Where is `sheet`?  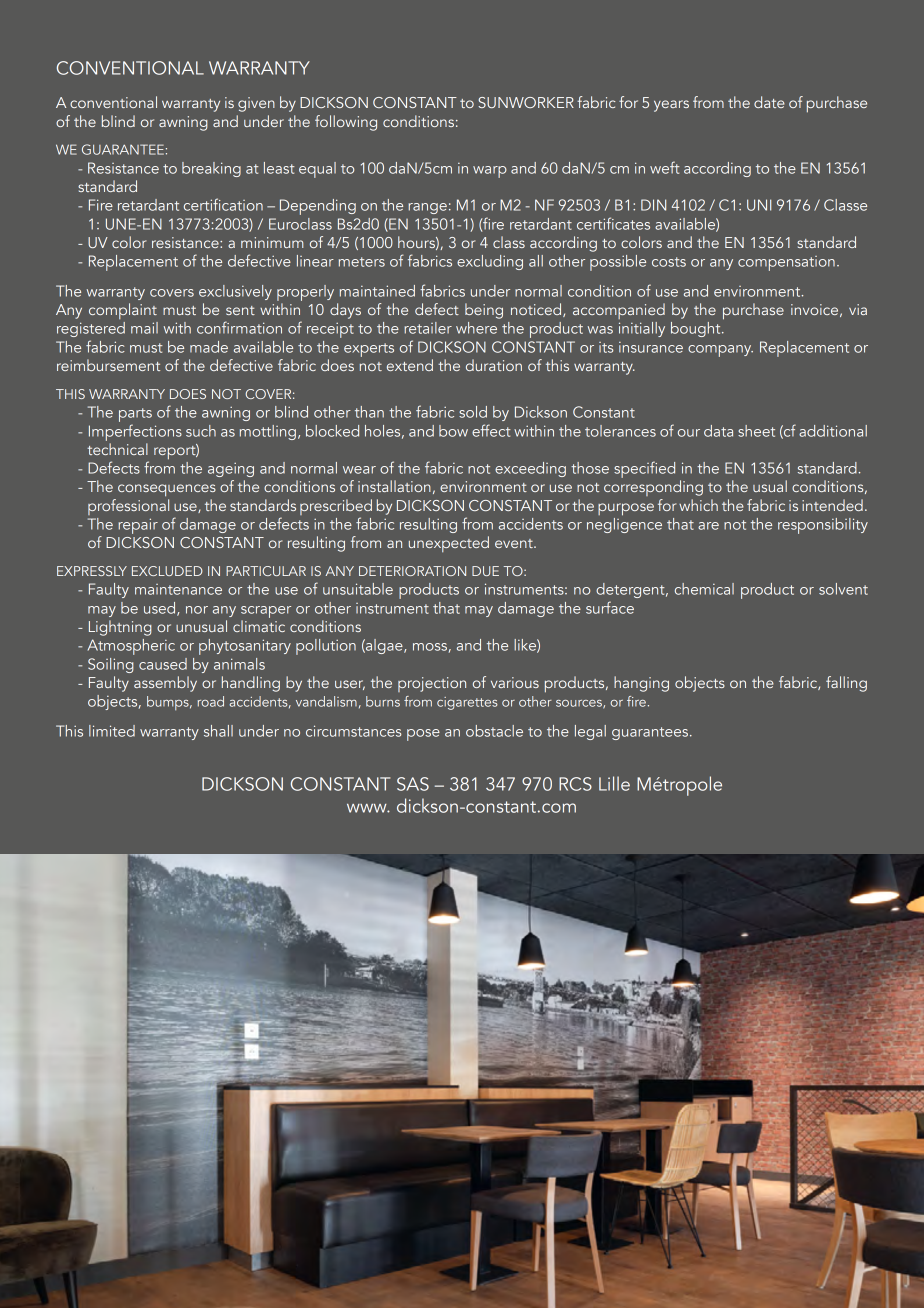
sheet is located at coordinates (756, 431).
